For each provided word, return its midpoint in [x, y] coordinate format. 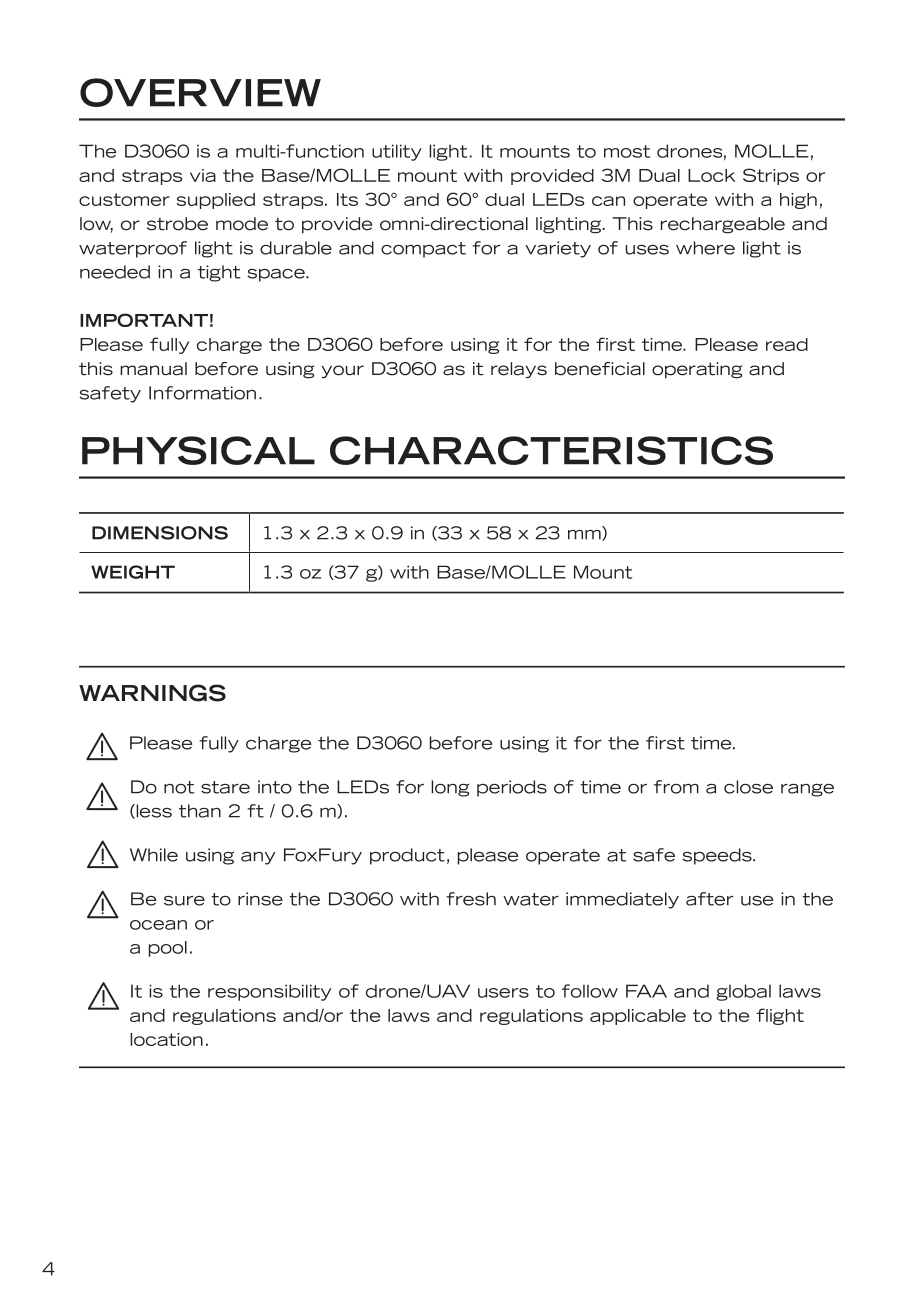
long [450, 788]
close [748, 787]
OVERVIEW [200, 92]
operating [697, 370]
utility [397, 152]
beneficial [600, 369]
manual [153, 369]
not [179, 787]
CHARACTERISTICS [551, 450]
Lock [712, 175]
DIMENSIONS [160, 533]
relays [519, 370]
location [166, 1039]
